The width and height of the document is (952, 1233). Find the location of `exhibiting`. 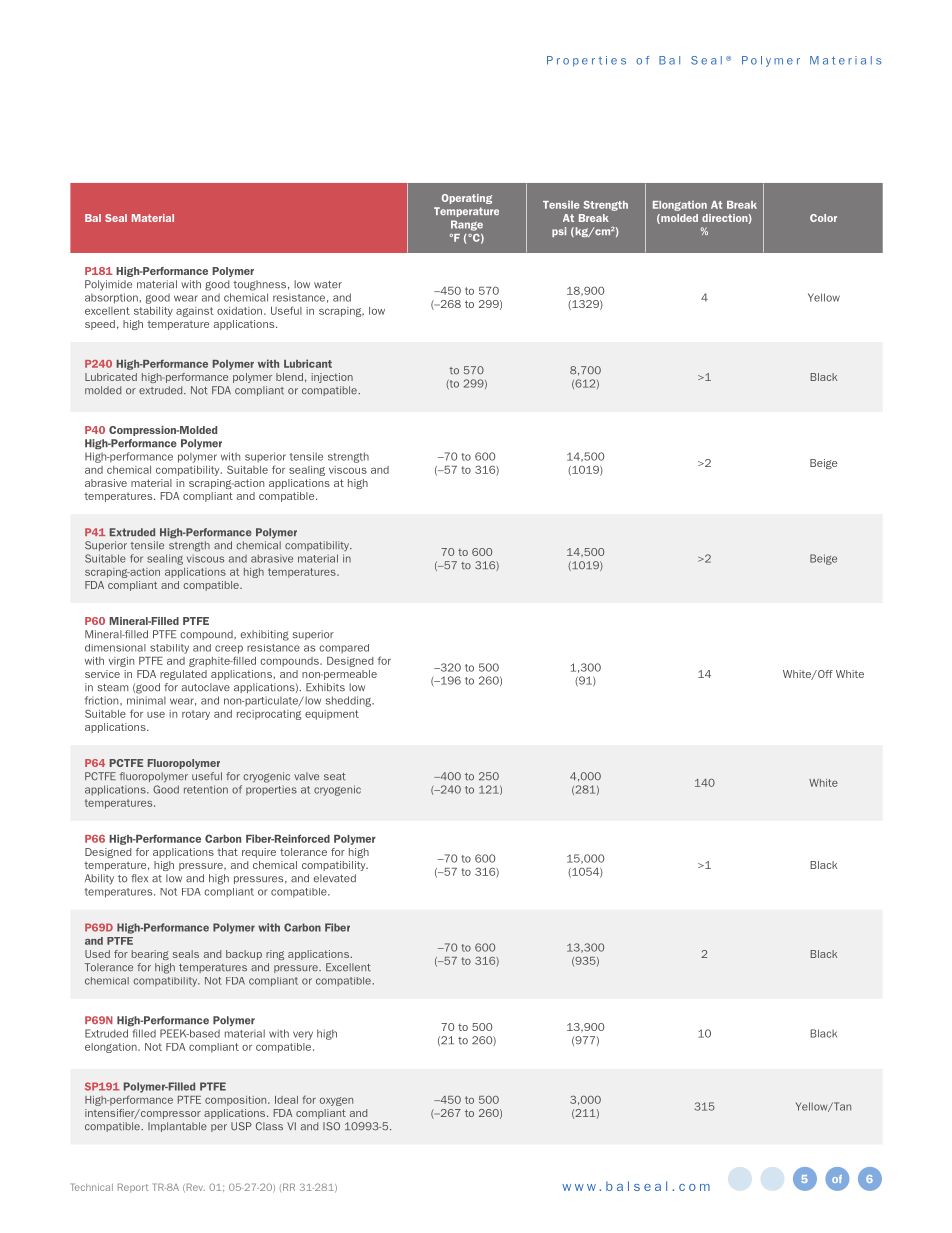

exhibiting is located at coordinates (265, 635).
